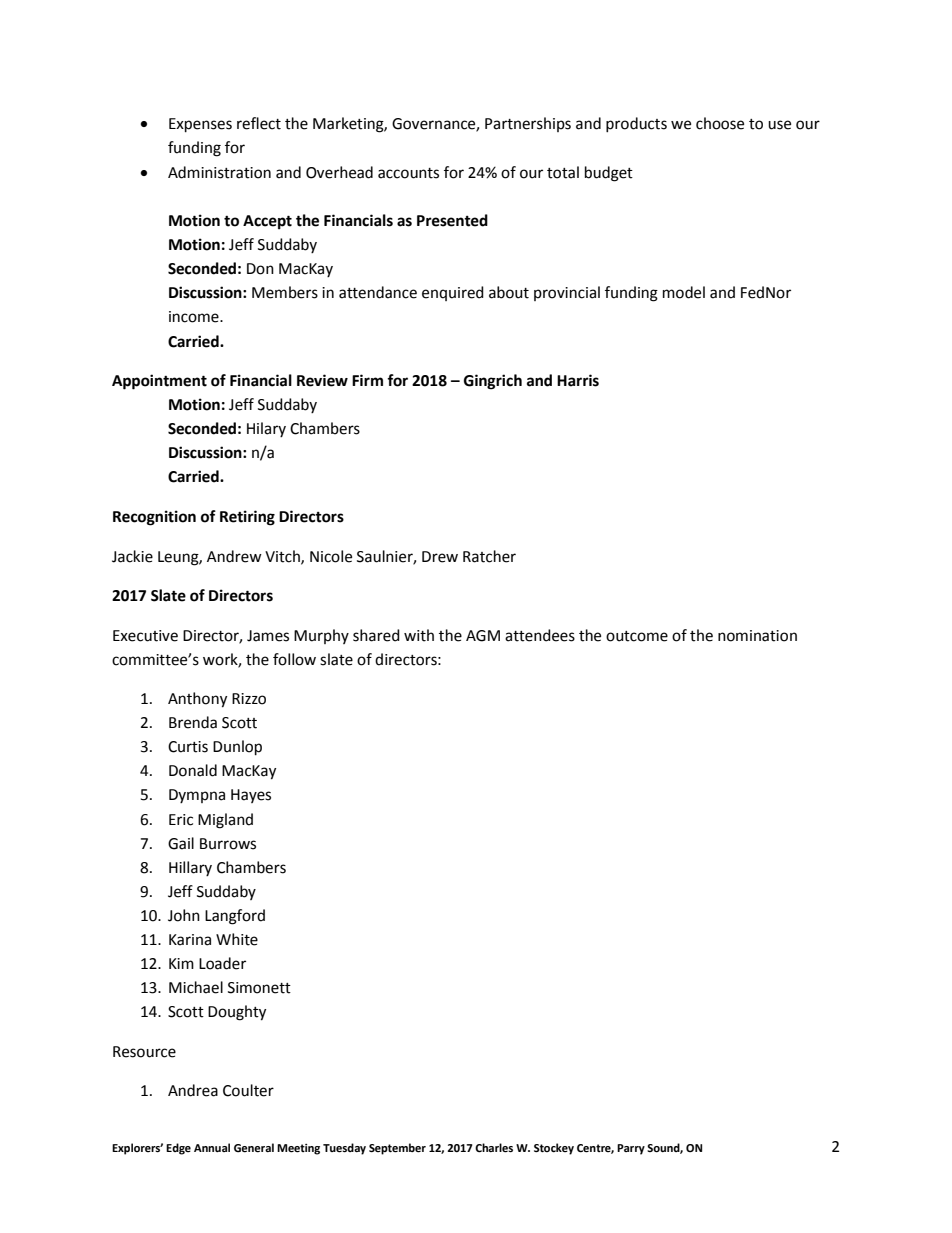 The image size is (952, 1233). What do you see at coordinates (494, 1148) in the document?
I see `Charles` at bounding box center [494, 1148].
